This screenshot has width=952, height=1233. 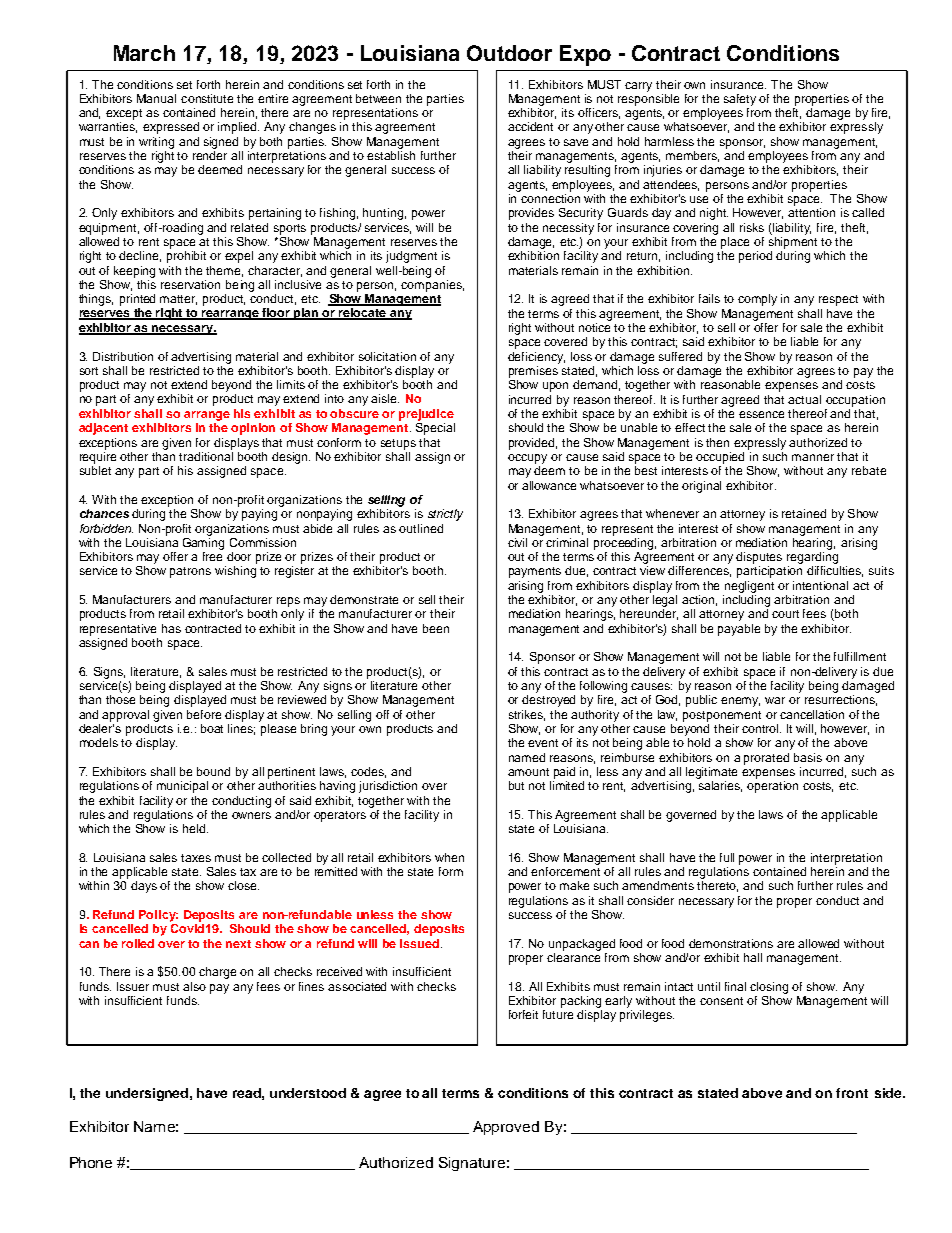 What do you see at coordinates (171, 628) in the screenshot?
I see `has` at bounding box center [171, 628].
